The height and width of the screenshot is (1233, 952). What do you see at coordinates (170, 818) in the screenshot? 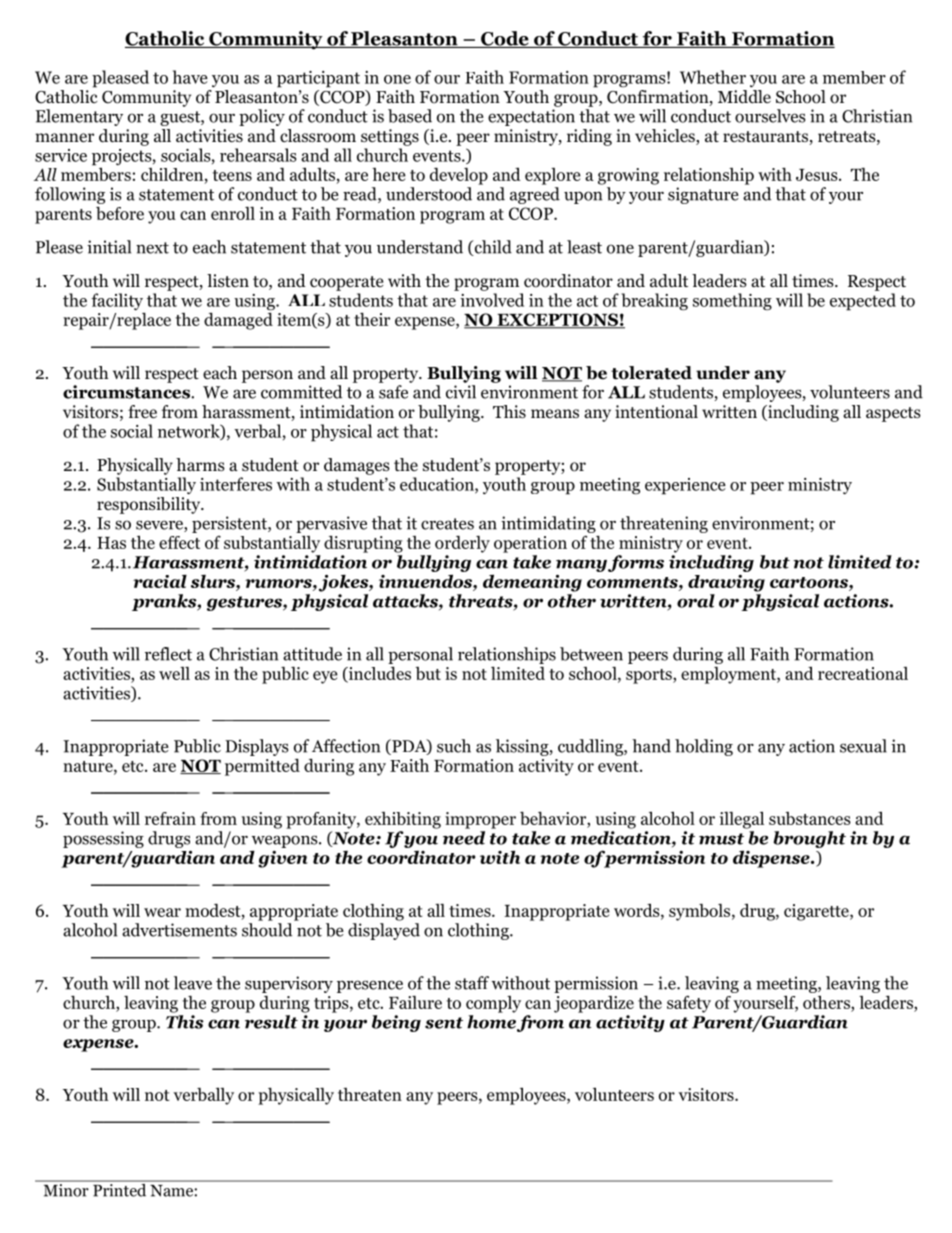
I see `refrain` at bounding box center [170, 818].
